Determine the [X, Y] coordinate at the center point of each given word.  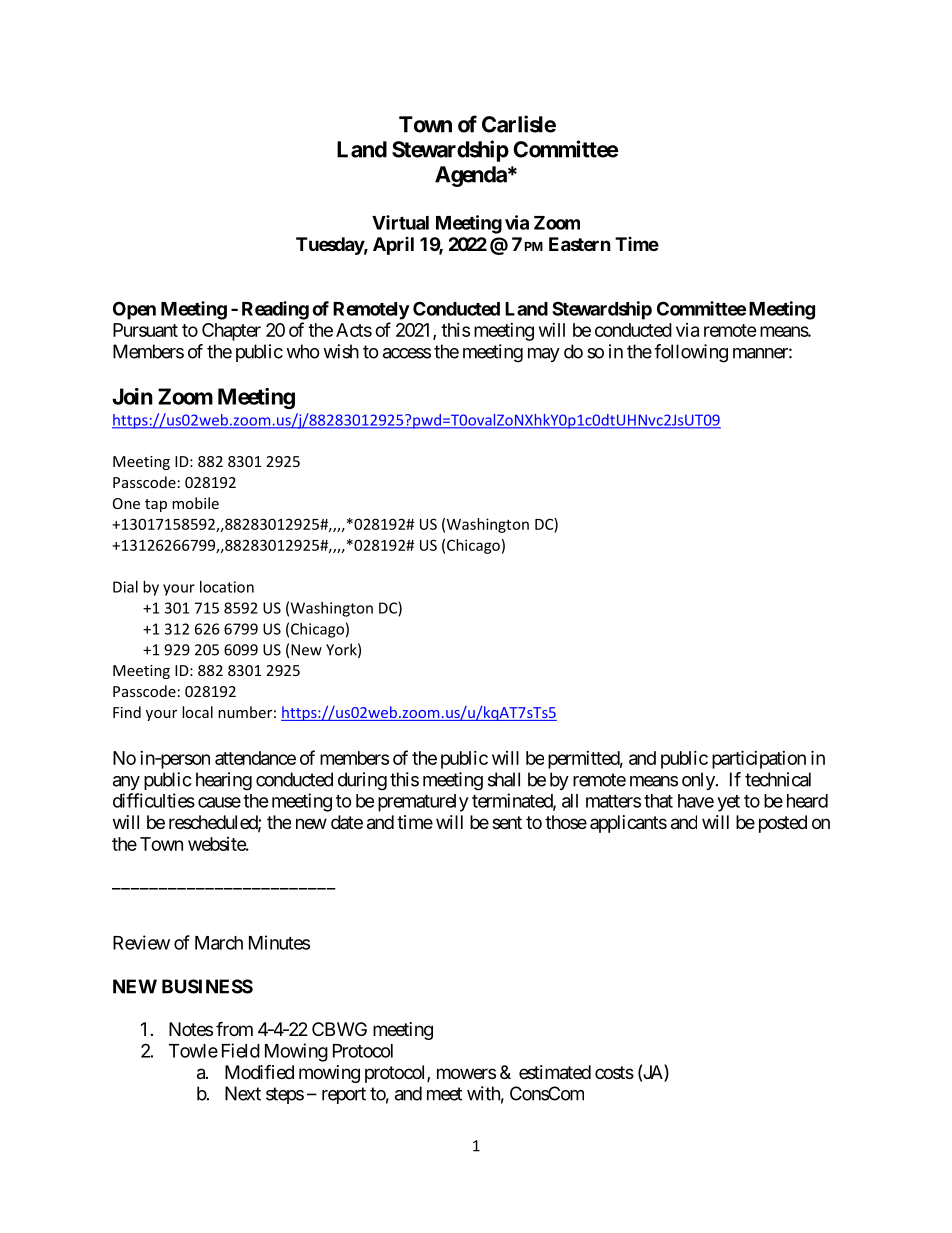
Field [241, 1050]
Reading [275, 310]
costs [614, 1072]
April [393, 246]
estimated [555, 1072]
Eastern [580, 244]
